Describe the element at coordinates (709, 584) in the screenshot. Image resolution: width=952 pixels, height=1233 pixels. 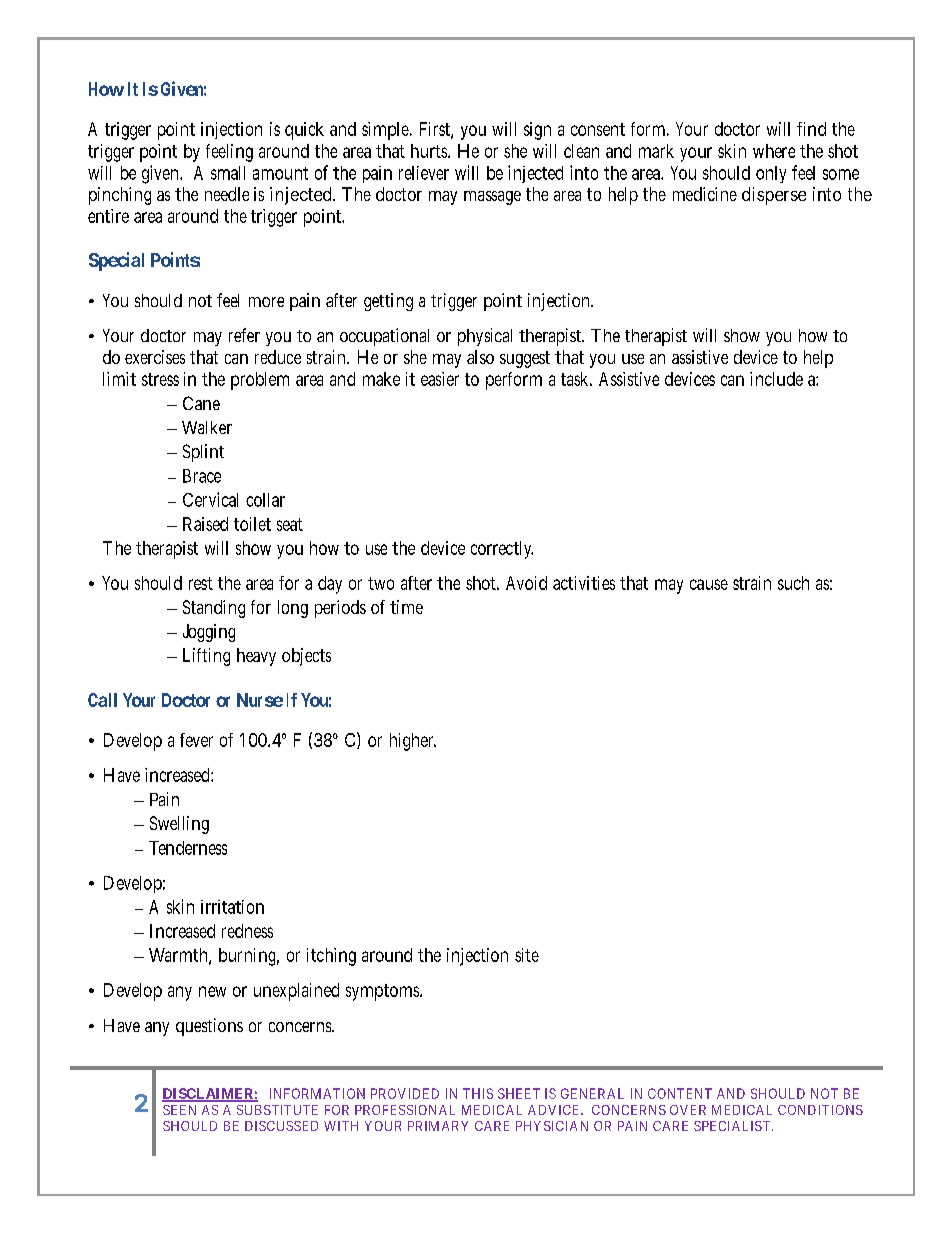
I see `cause` at that location.
